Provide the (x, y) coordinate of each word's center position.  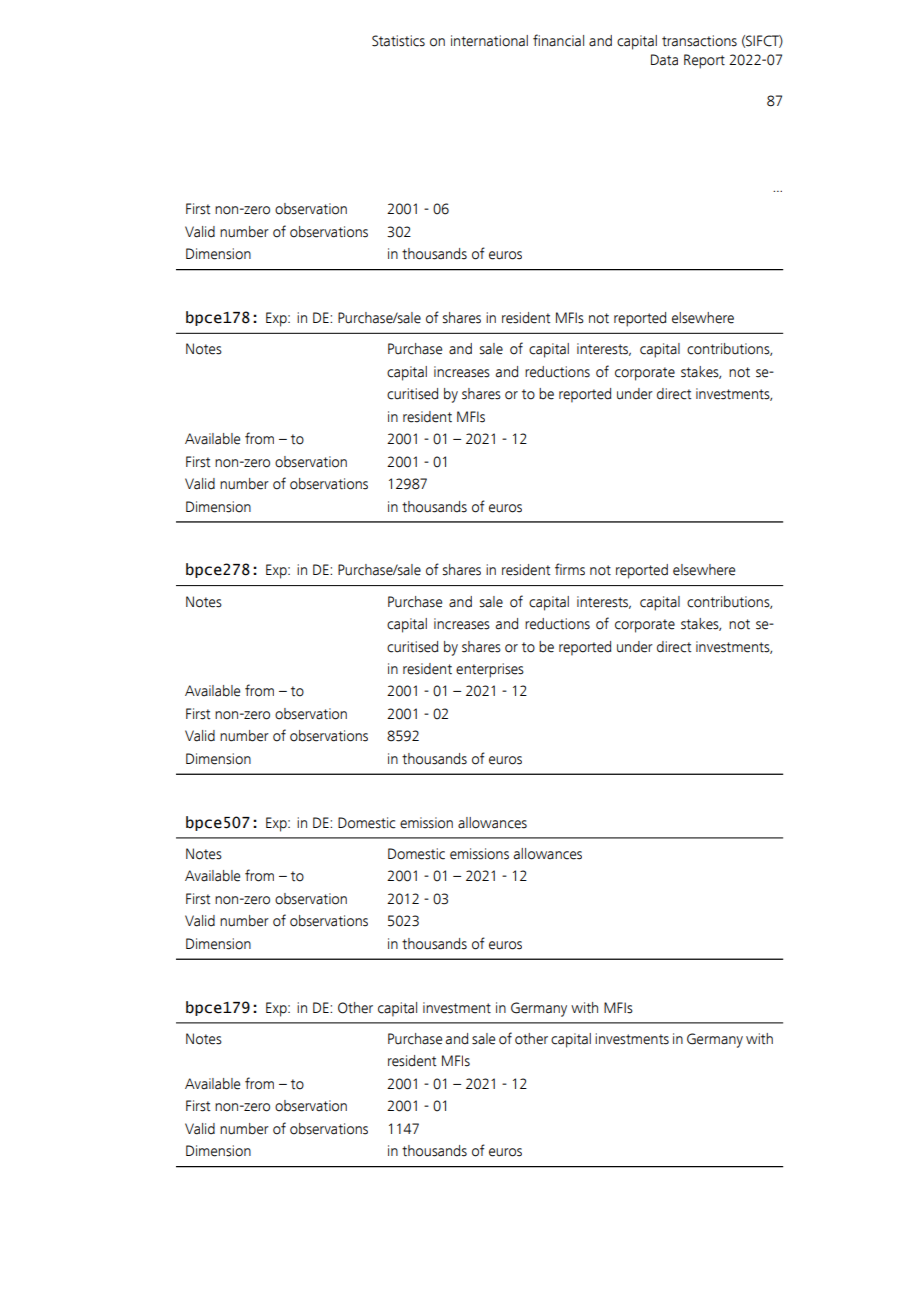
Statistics (398, 41)
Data (664, 60)
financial (558, 40)
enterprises (490, 670)
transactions (699, 41)
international (489, 41)
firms (570, 569)
